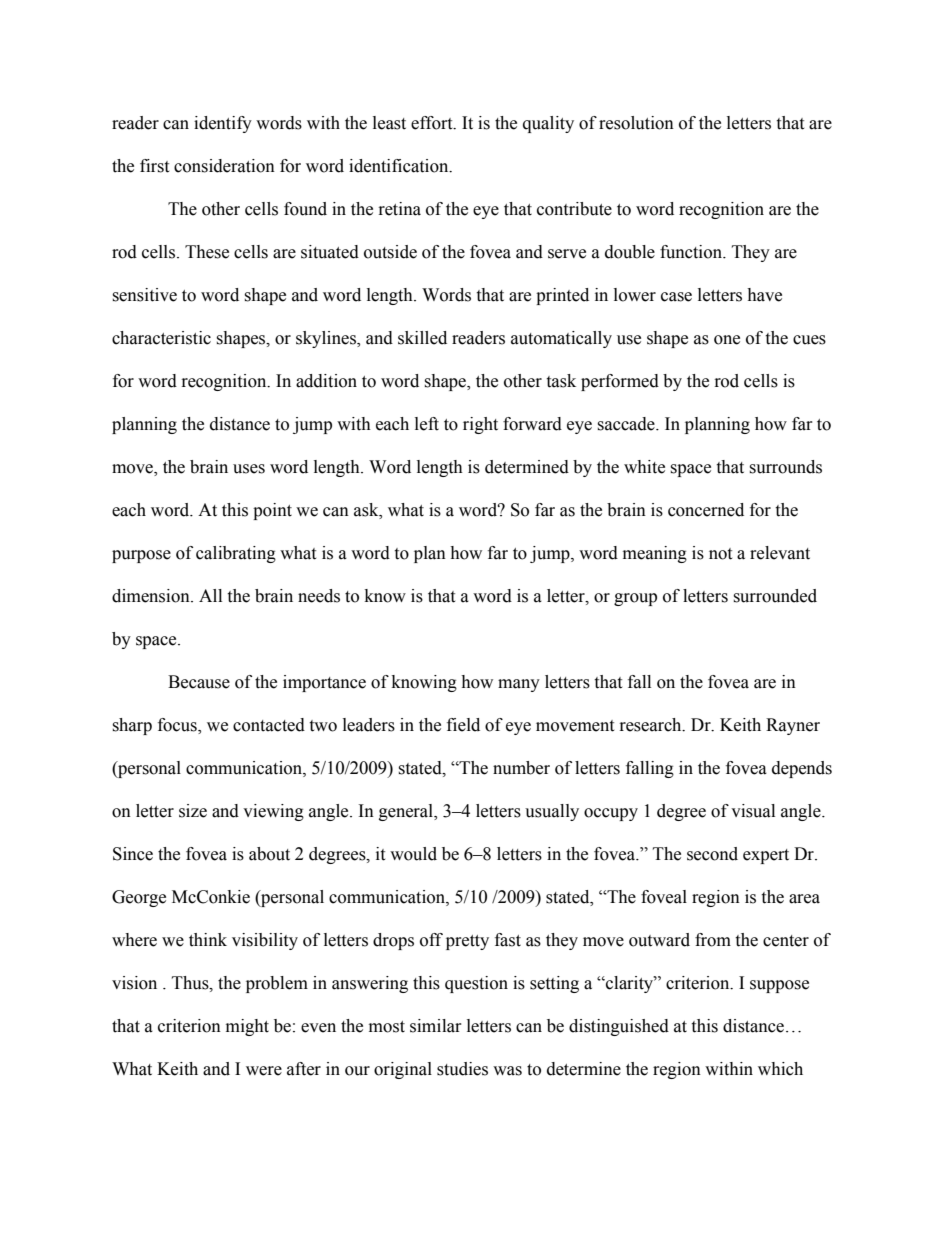  What do you see at coordinates (433, 123) in the page?
I see `effort` at bounding box center [433, 123].
